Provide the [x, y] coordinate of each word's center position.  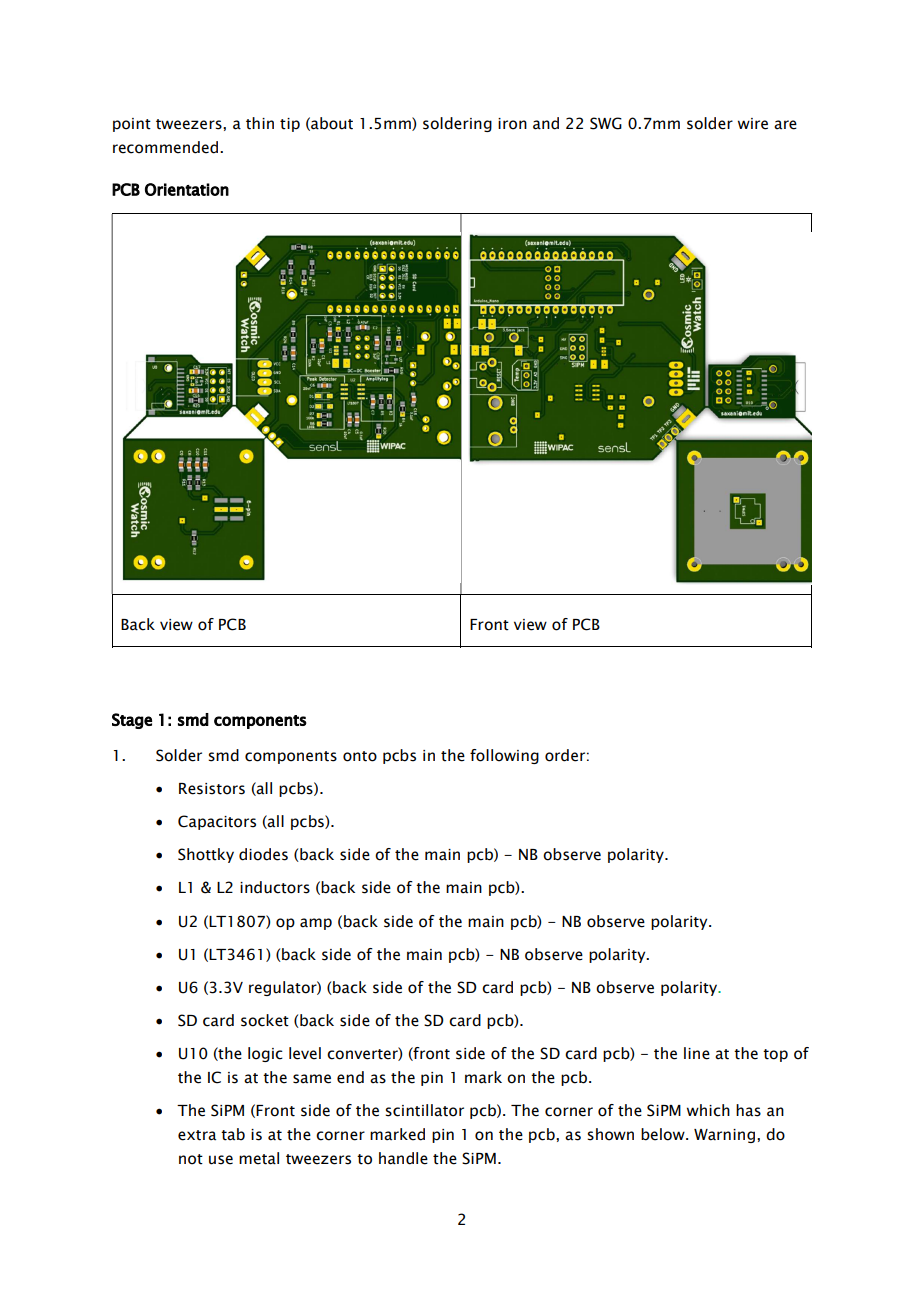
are [785, 125]
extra [197, 1135]
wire [753, 124]
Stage [132, 721]
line [697, 1053]
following [504, 756]
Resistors [212, 789]
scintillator [424, 1110]
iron [512, 124]
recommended [167, 147]
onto [360, 756]
